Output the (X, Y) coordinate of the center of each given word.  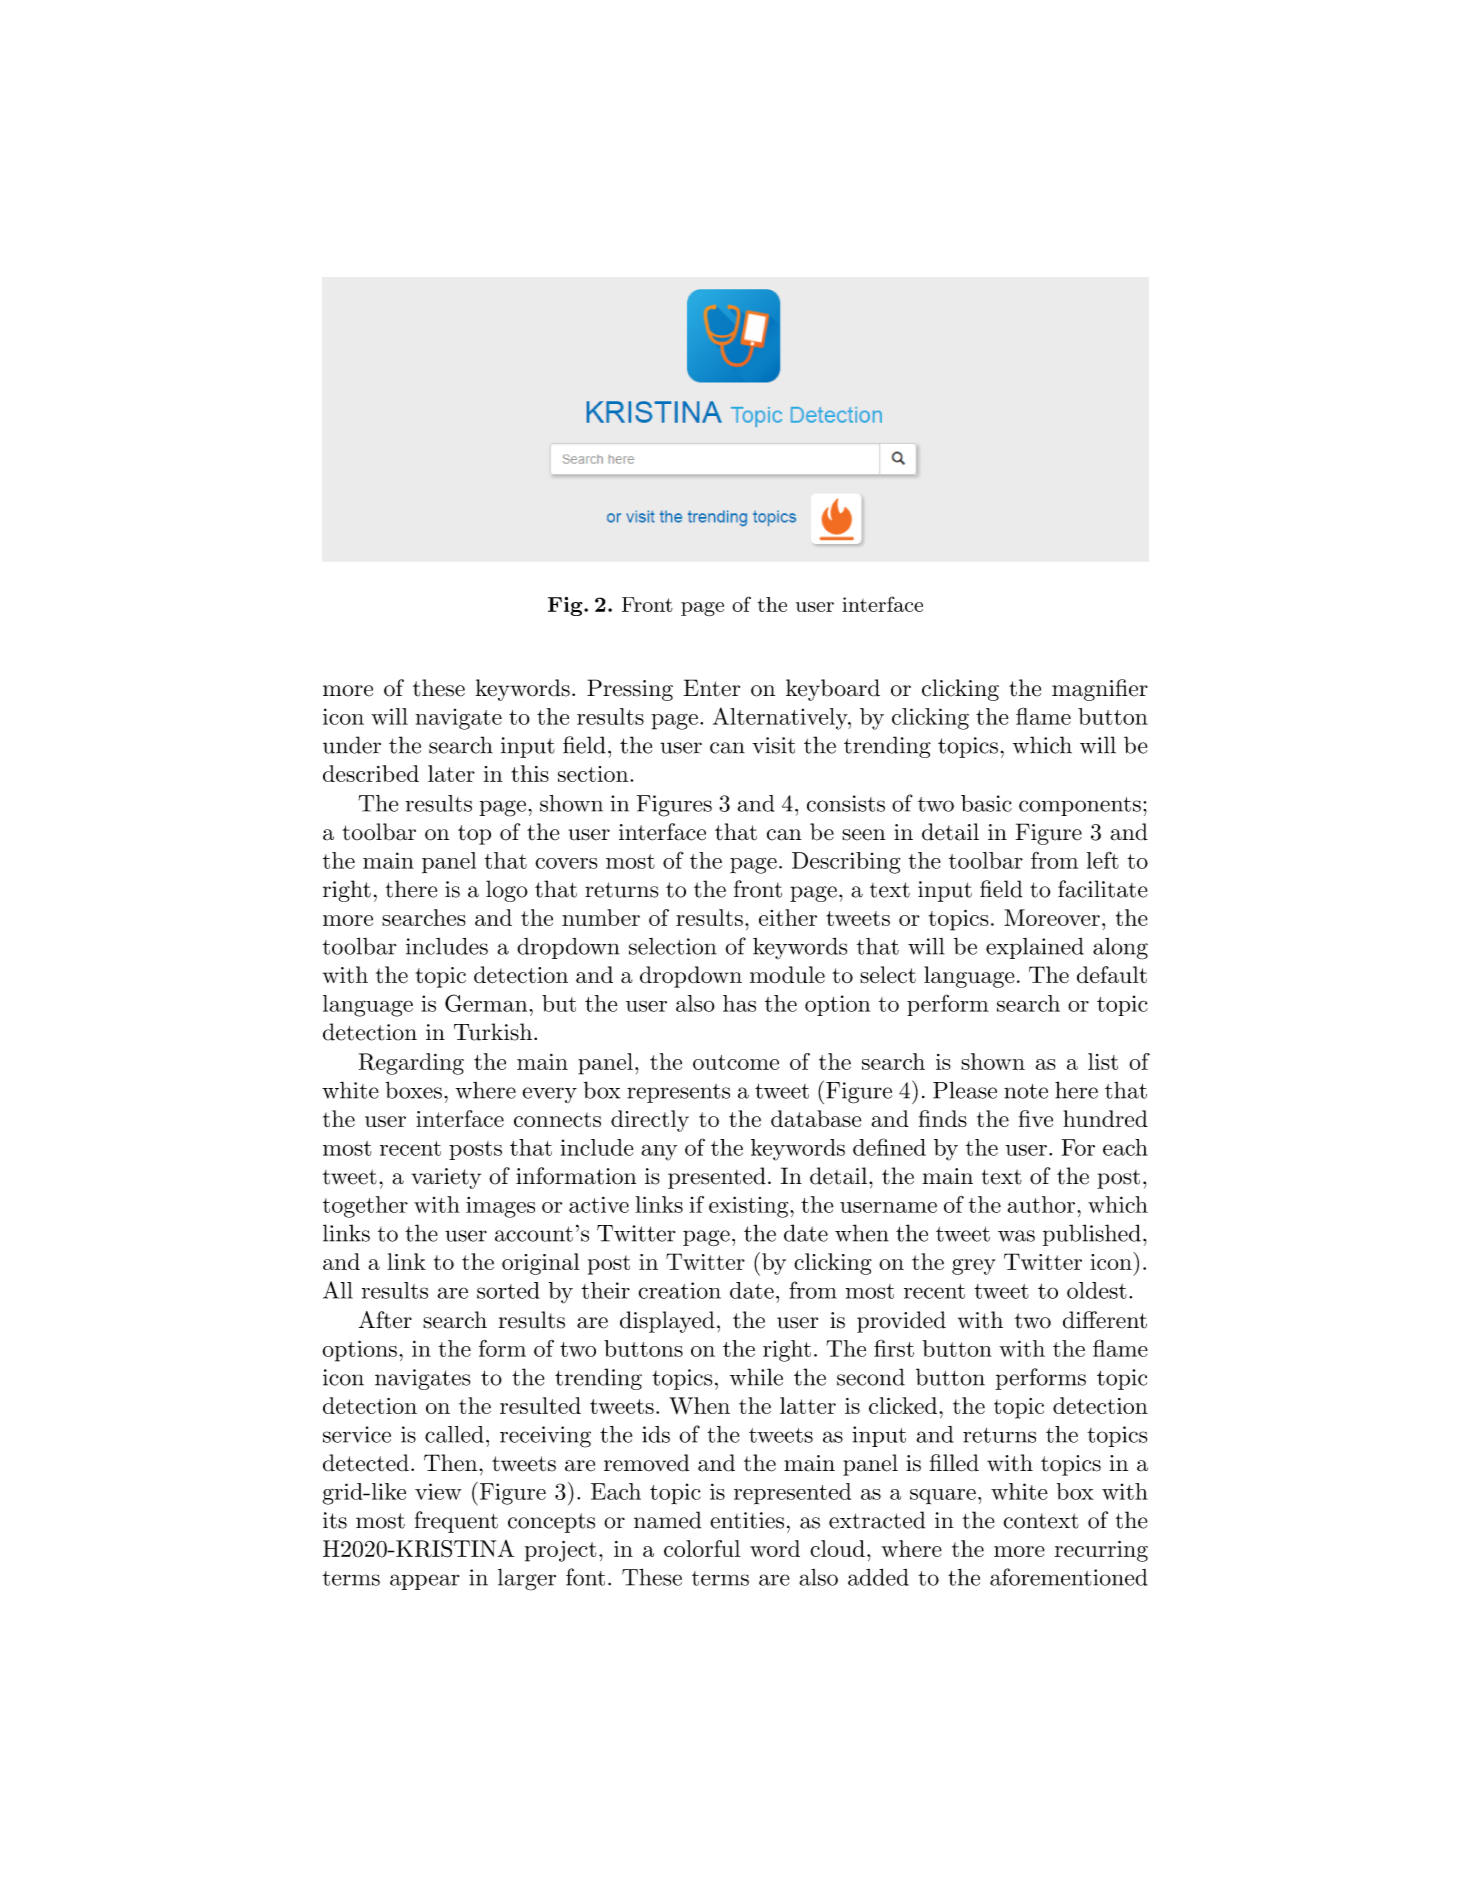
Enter (712, 688)
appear (425, 1582)
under (352, 745)
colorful (702, 1548)
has (739, 1003)
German (486, 1003)
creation (679, 1290)
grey (974, 1267)
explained (1035, 948)
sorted (508, 1290)
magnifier (1100, 690)
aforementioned (1069, 1577)
